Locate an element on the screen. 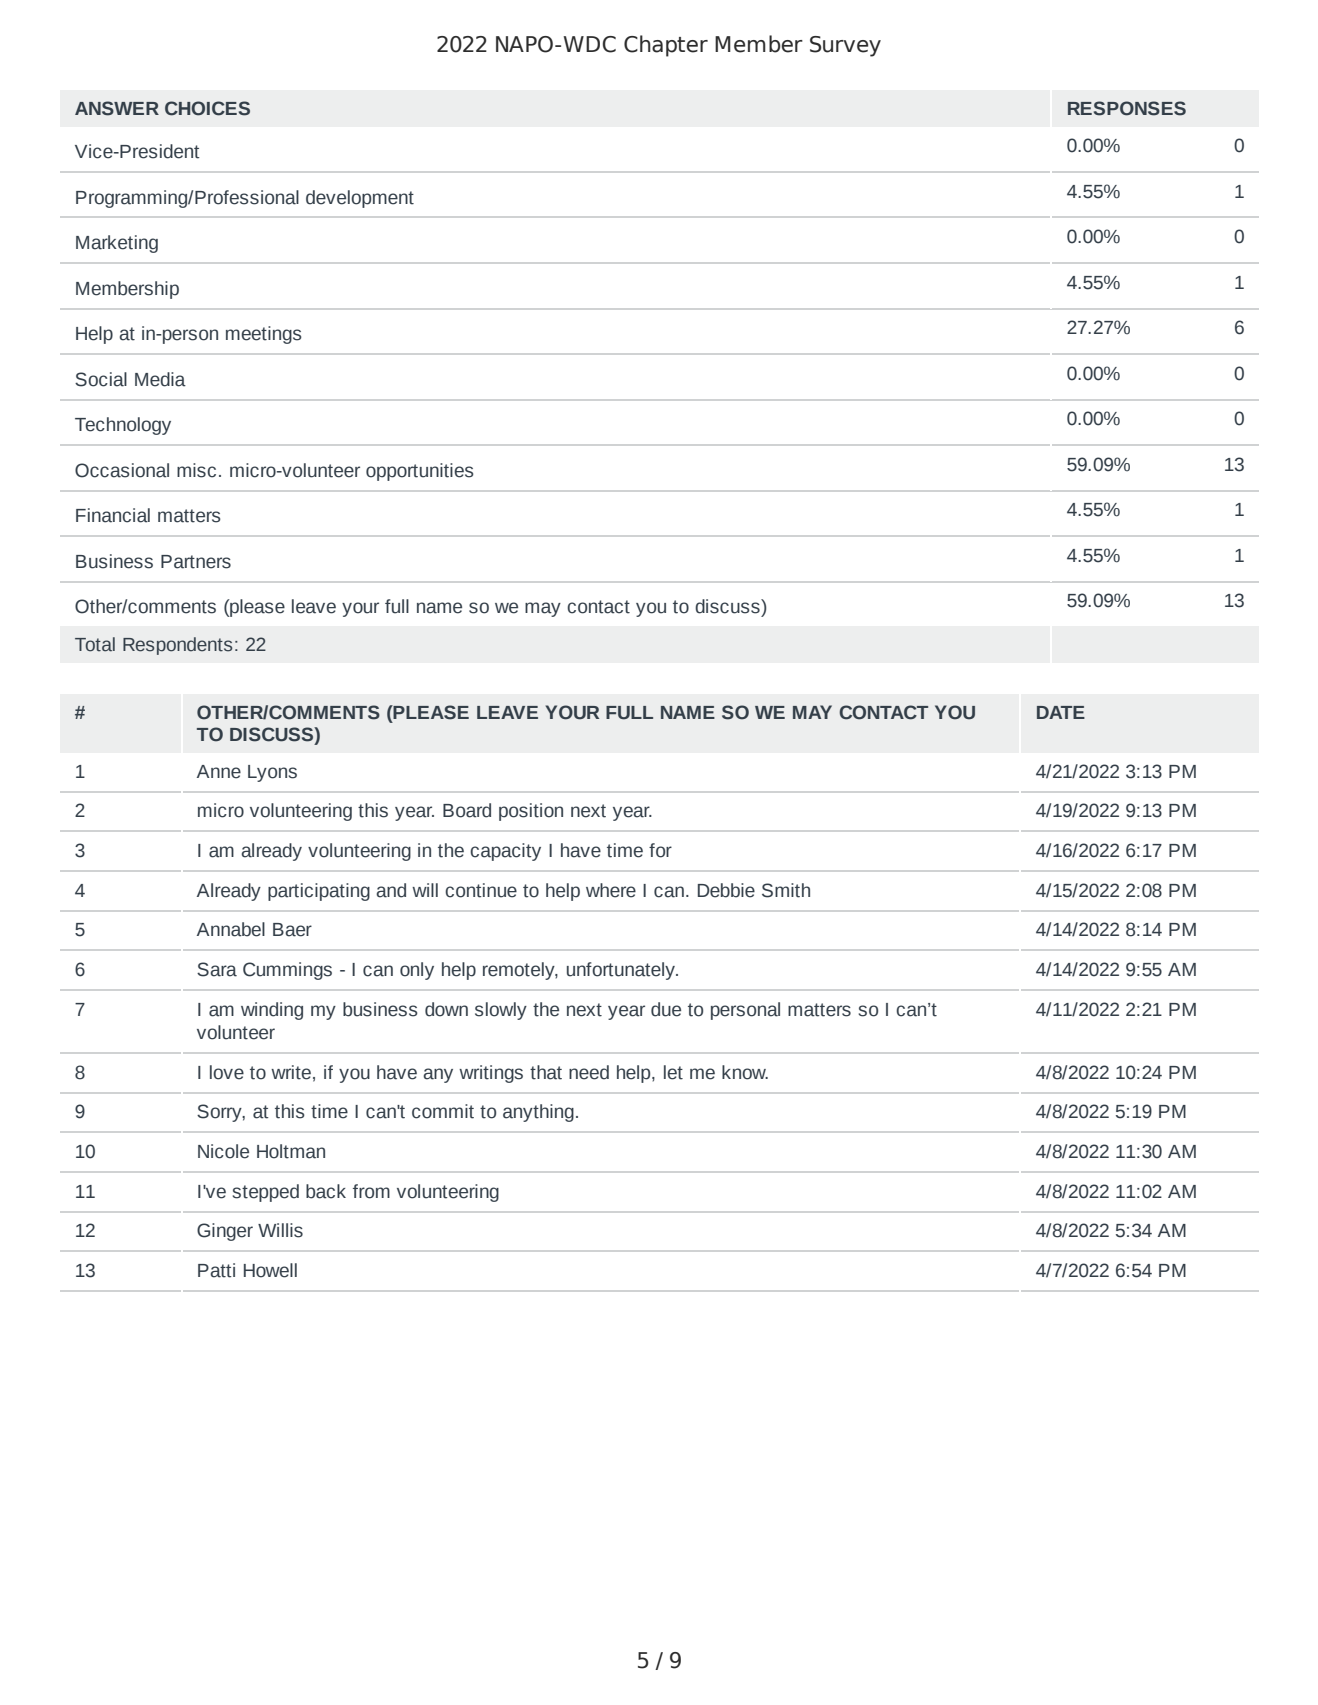 The image size is (1318, 1705). participating is located at coordinates (319, 892).
